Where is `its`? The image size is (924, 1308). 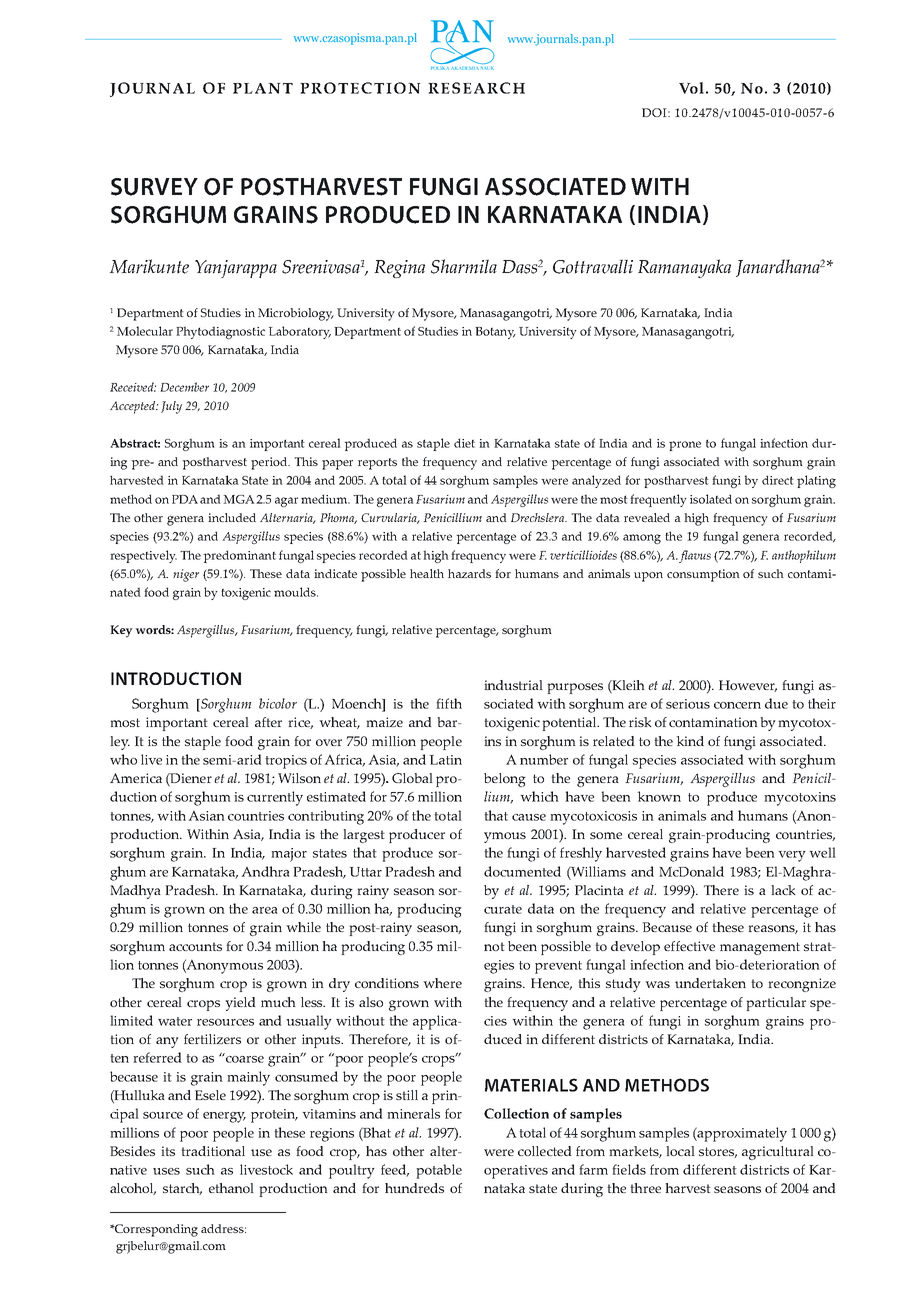 its is located at coordinates (168, 1151).
